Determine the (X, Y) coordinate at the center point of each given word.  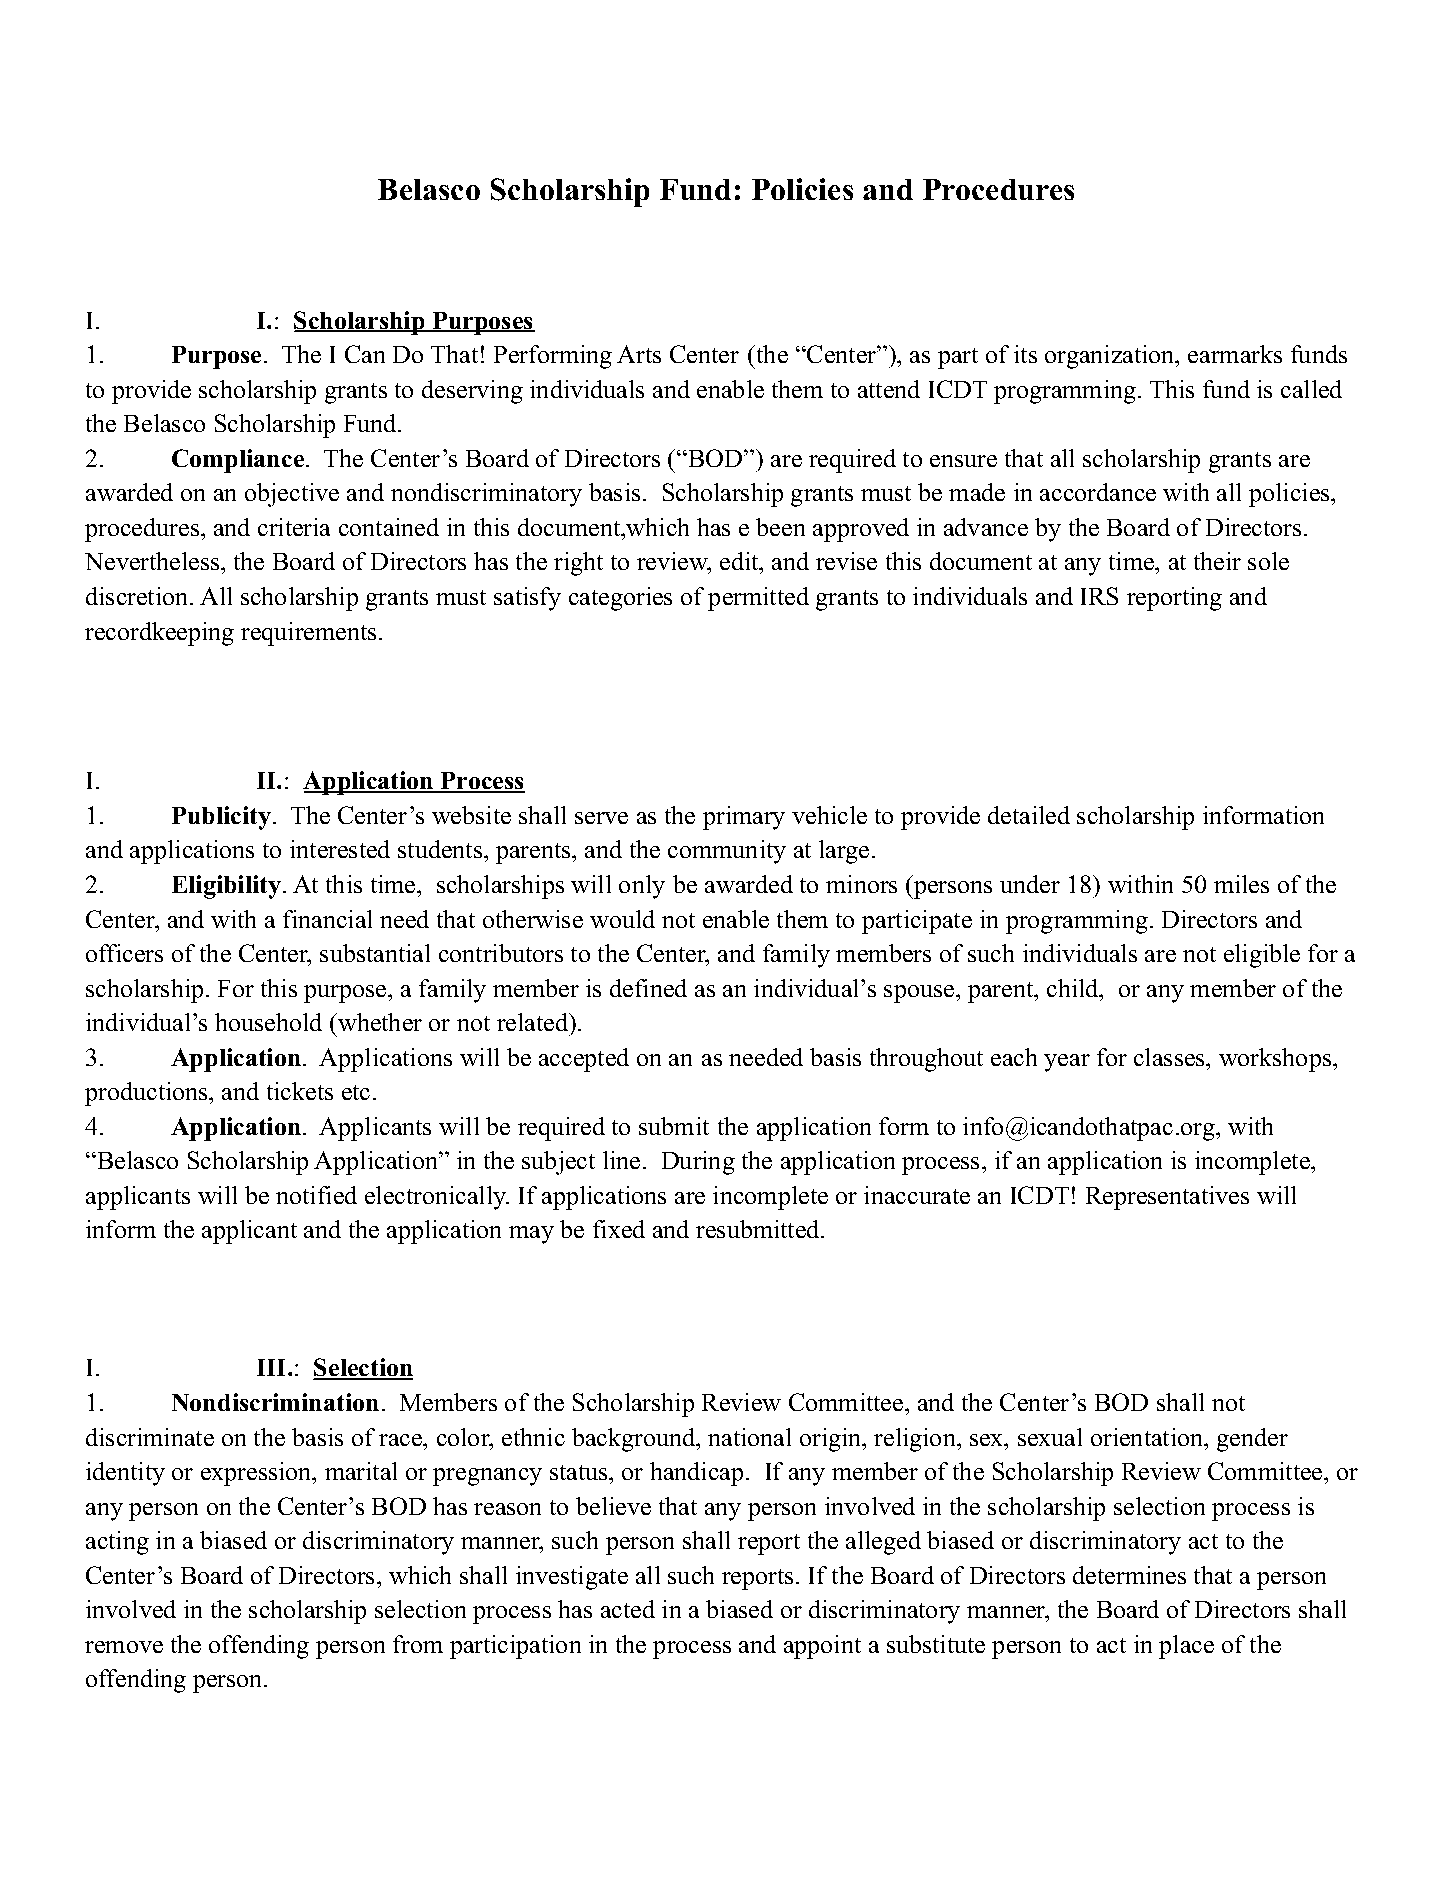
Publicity (221, 818)
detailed (1029, 815)
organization (1110, 357)
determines (1129, 1575)
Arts (639, 354)
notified (316, 1195)
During (698, 1163)
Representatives (1167, 1198)
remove (124, 1647)
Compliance (238, 461)
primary (744, 818)
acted (628, 1609)
